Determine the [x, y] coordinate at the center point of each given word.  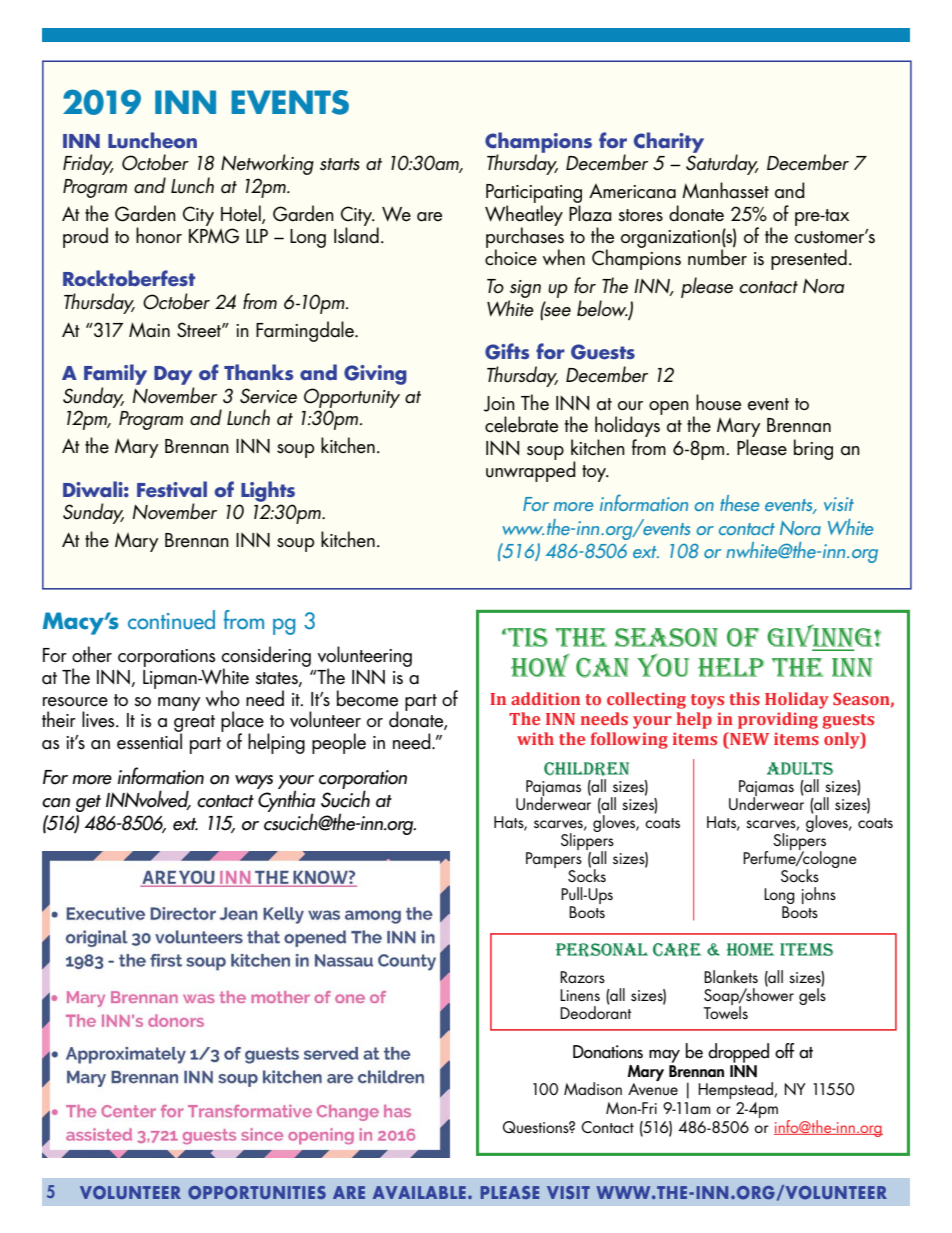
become [367, 698]
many [179, 704]
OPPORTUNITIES [257, 1193]
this [744, 698]
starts [340, 164]
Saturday [722, 163]
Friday [88, 164]
